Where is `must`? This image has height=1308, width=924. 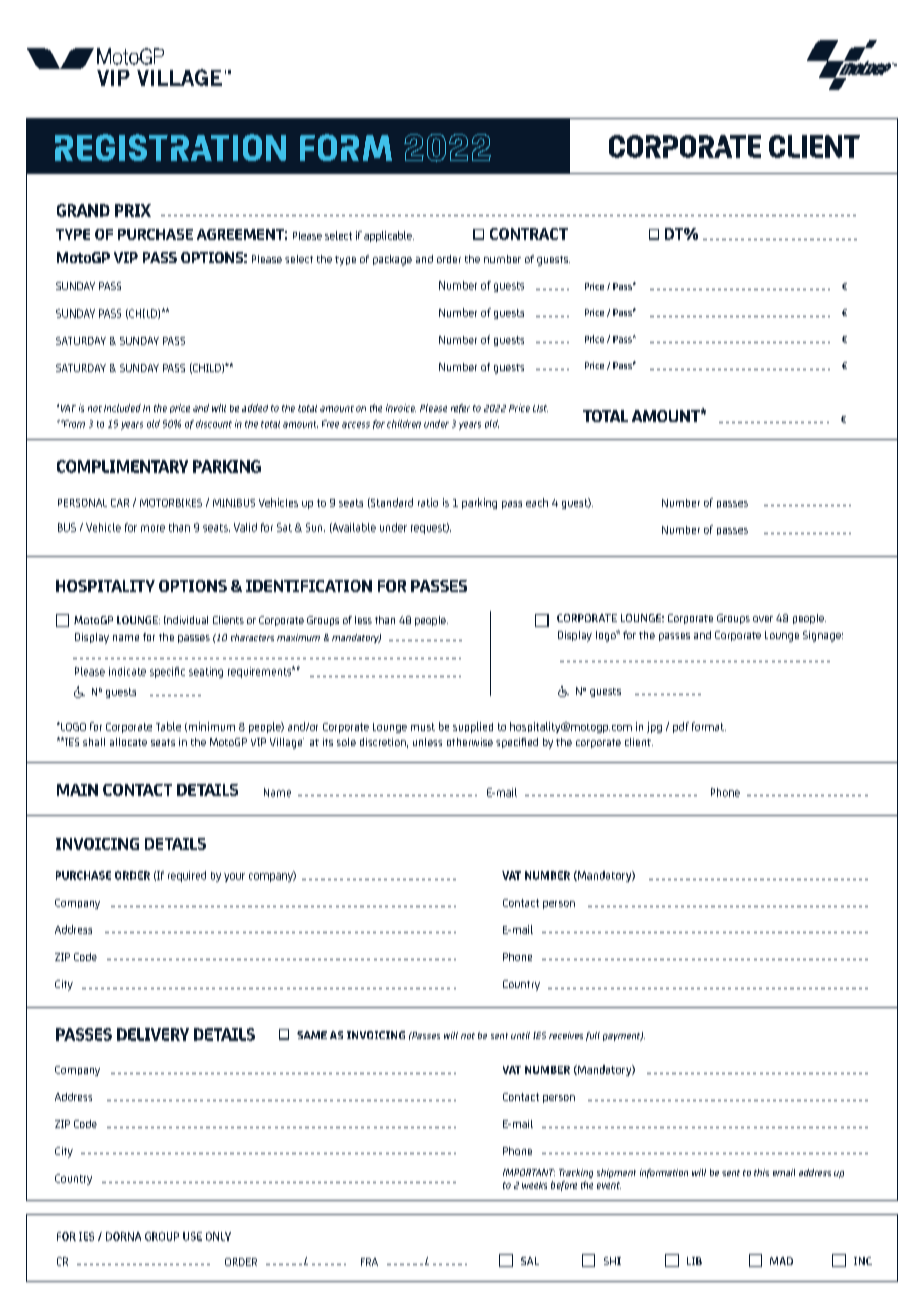 must is located at coordinates (423, 727).
